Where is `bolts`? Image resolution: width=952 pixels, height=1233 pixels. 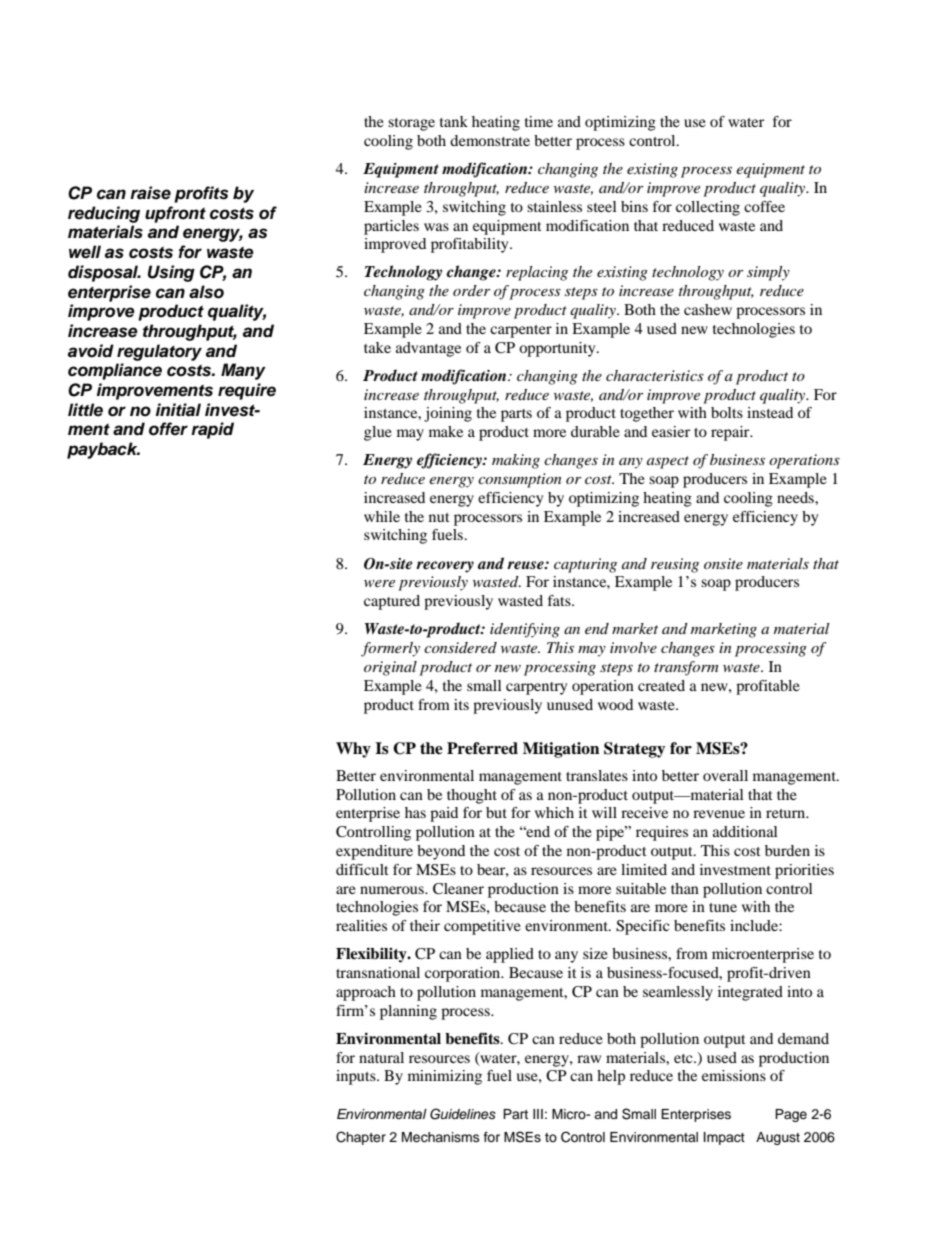
bolts is located at coordinates (727, 412).
